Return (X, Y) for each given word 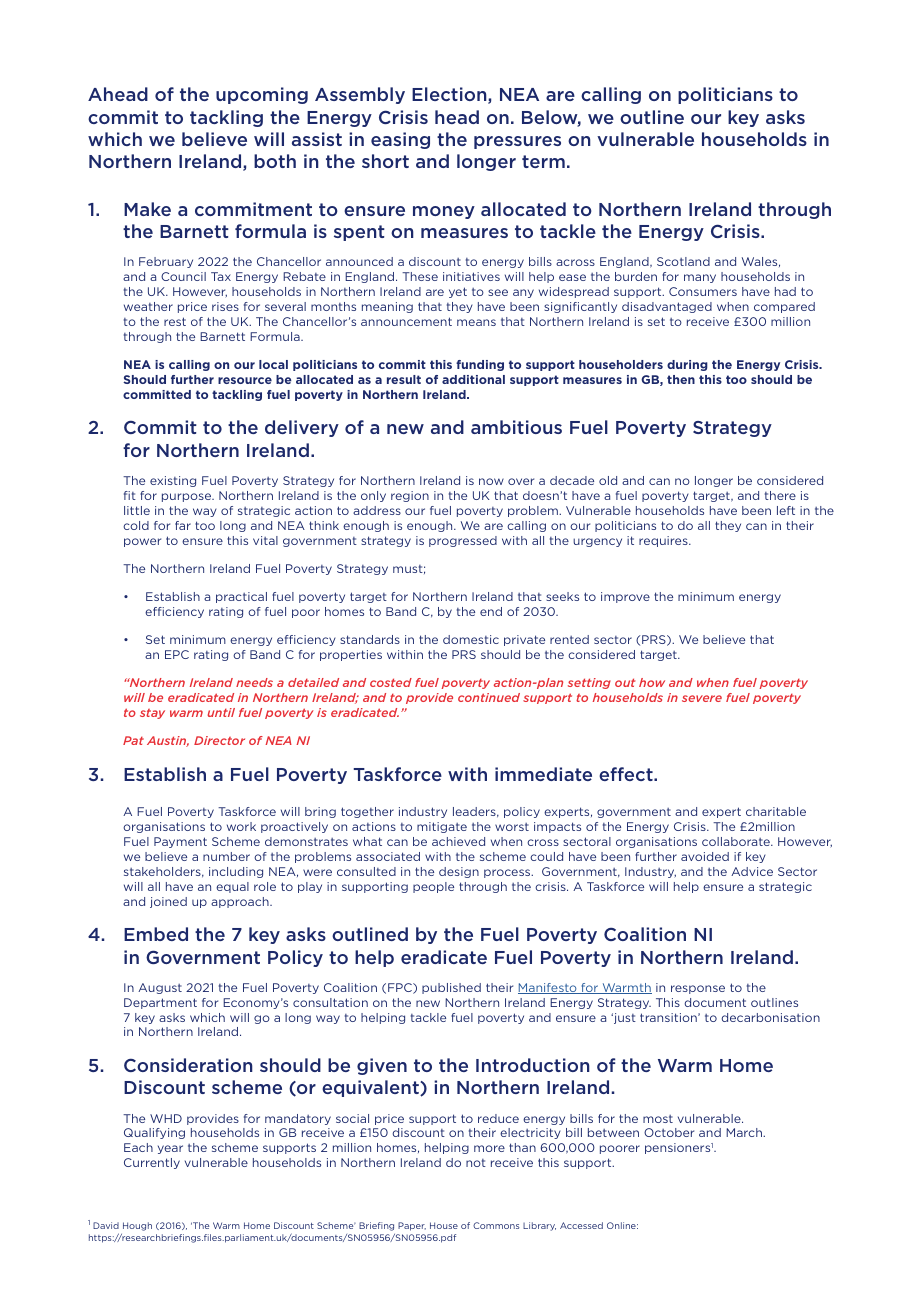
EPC (177, 654)
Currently (152, 1163)
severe (702, 698)
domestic (471, 639)
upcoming (262, 95)
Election (450, 95)
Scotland (683, 261)
